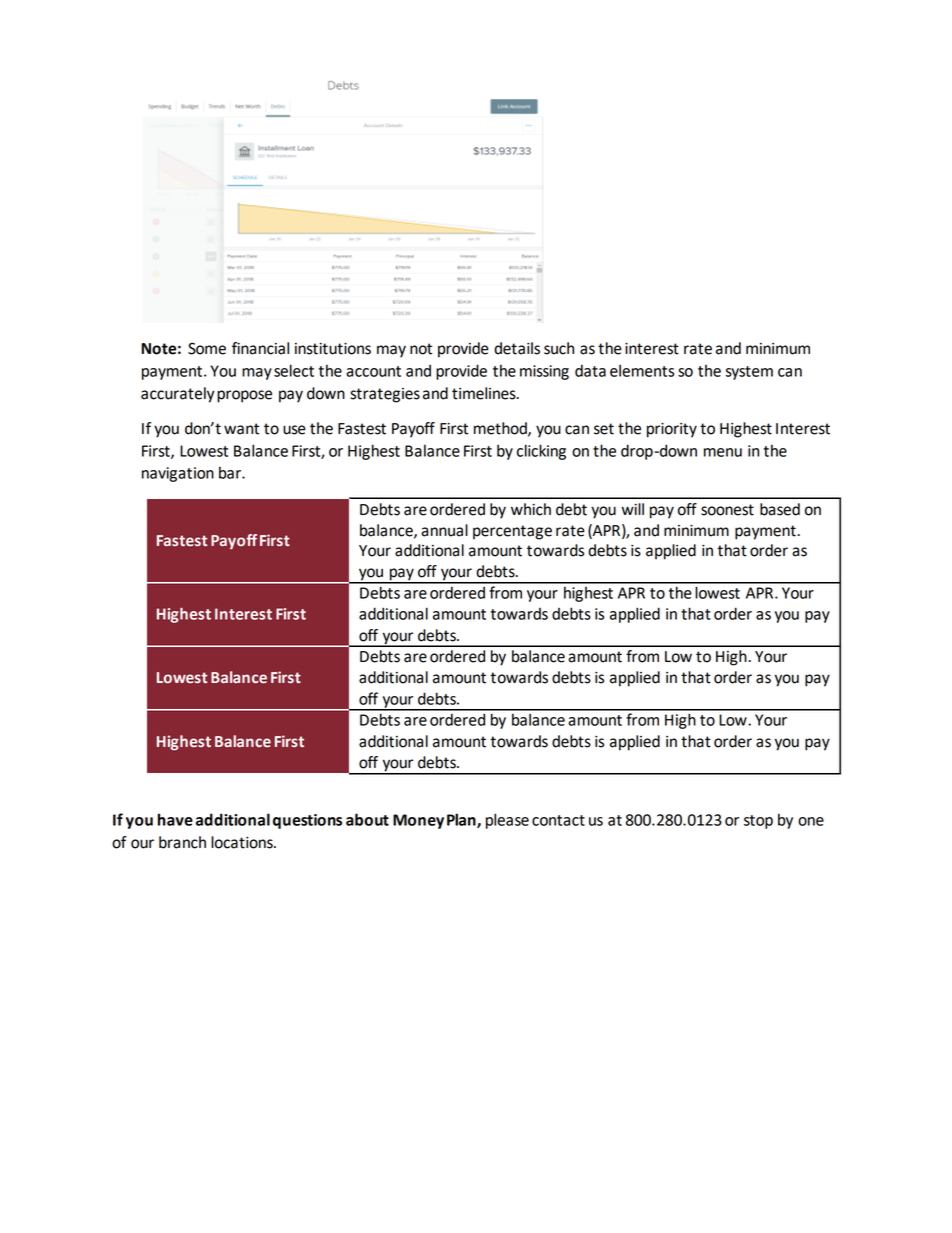 The image size is (952, 1233). Describe the element at coordinates (531, 509) in the screenshot. I see `which` at that location.
